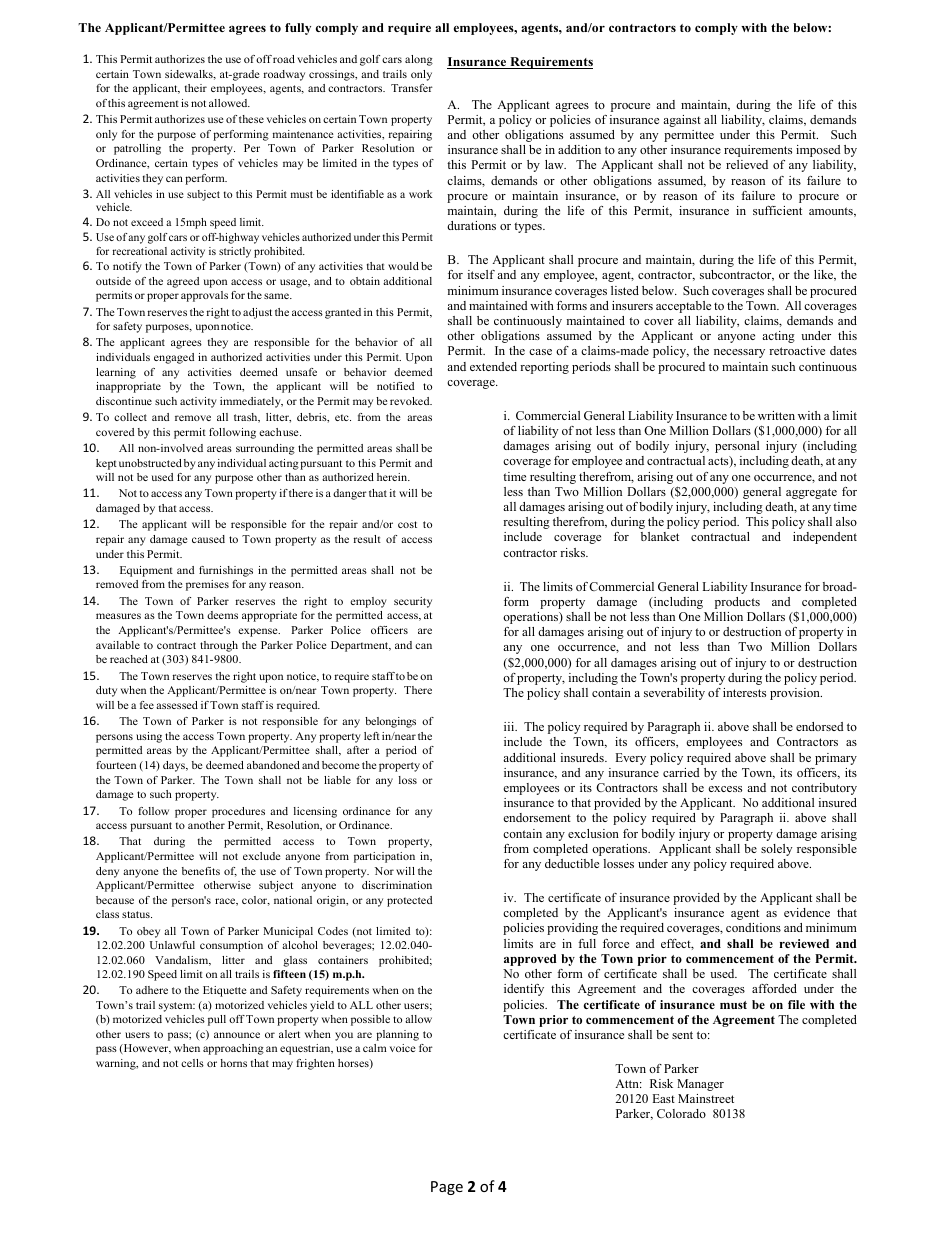 The image size is (952, 1233). Describe the element at coordinates (737, 603) in the document. I see `products` at that location.
